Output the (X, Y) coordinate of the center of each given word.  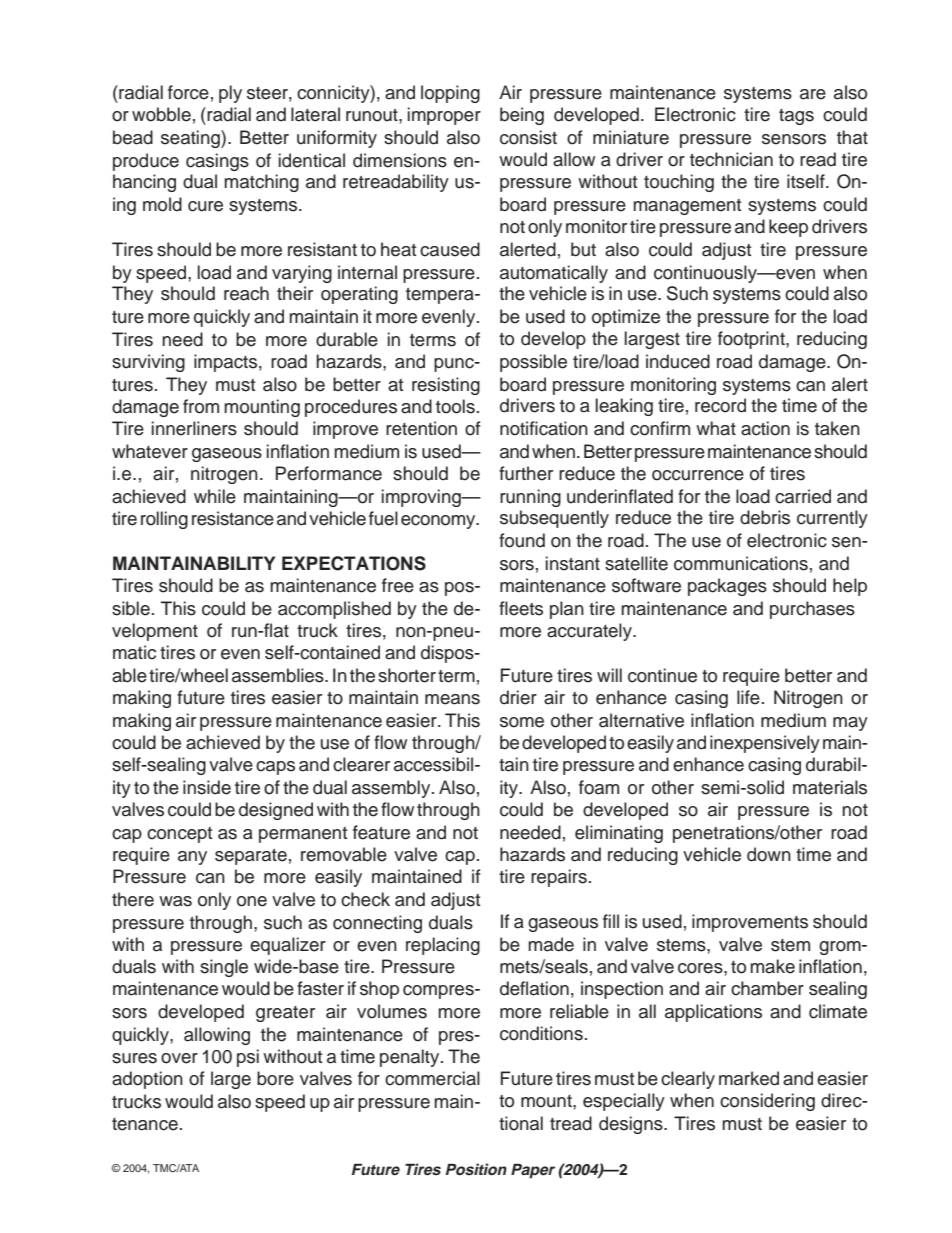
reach (246, 293)
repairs (559, 878)
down (769, 854)
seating (191, 139)
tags (796, 117)
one (252, 901)
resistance (233, 518)
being (522, 116)
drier (518, 697)
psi (248, 1058)
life (748, 697)
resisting (446, 386)
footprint (752, 340)
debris (765, 517)
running (530, 498)
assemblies (279, 675)
